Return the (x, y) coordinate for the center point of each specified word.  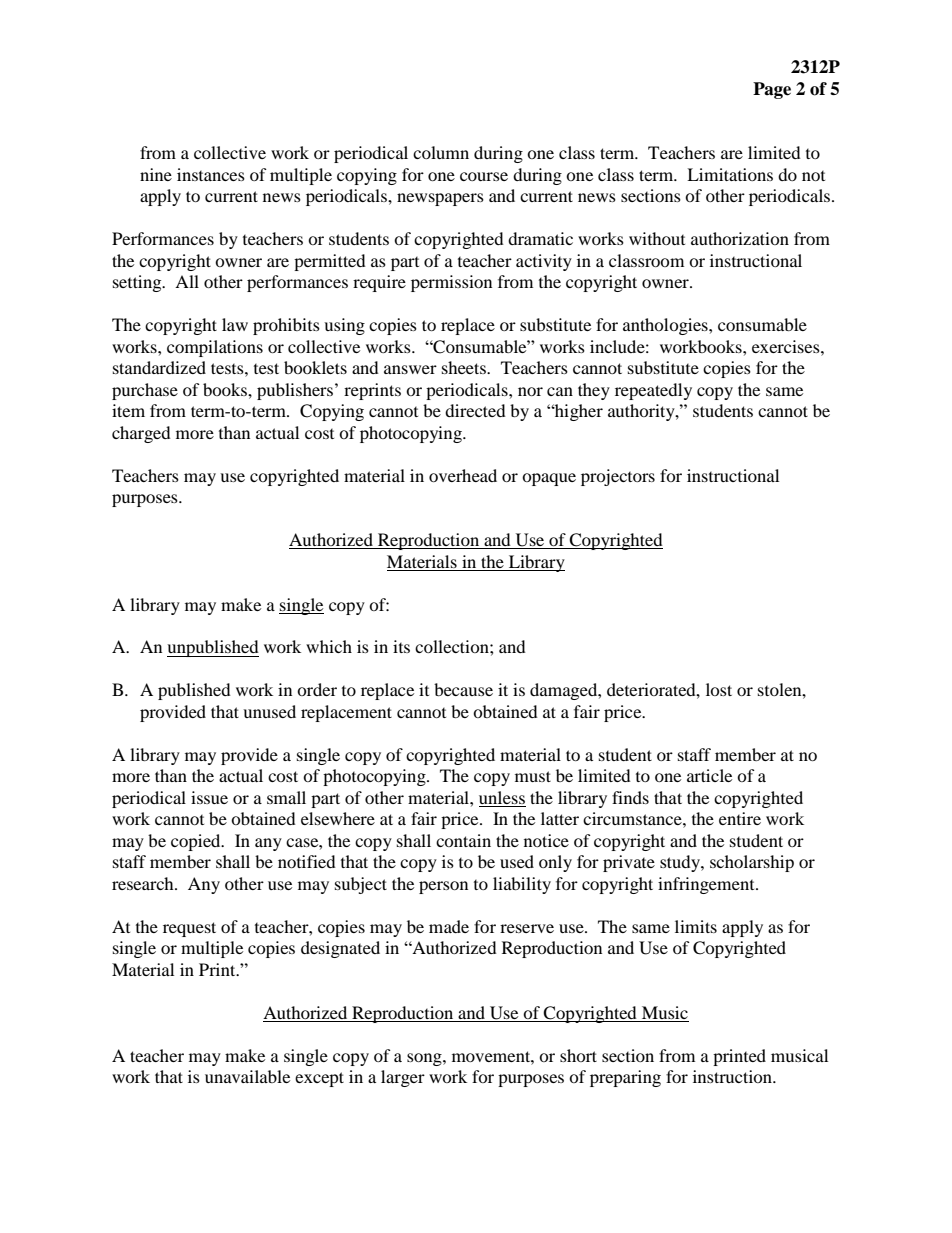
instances (211, 174)
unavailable (247, 1076)
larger (403, 1078)
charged (141, 434)
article (709, 775)
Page (772, 90)
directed (475, 410)
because (463, 689)
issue (209, 797)
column (441, 152)
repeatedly (653, 391)
